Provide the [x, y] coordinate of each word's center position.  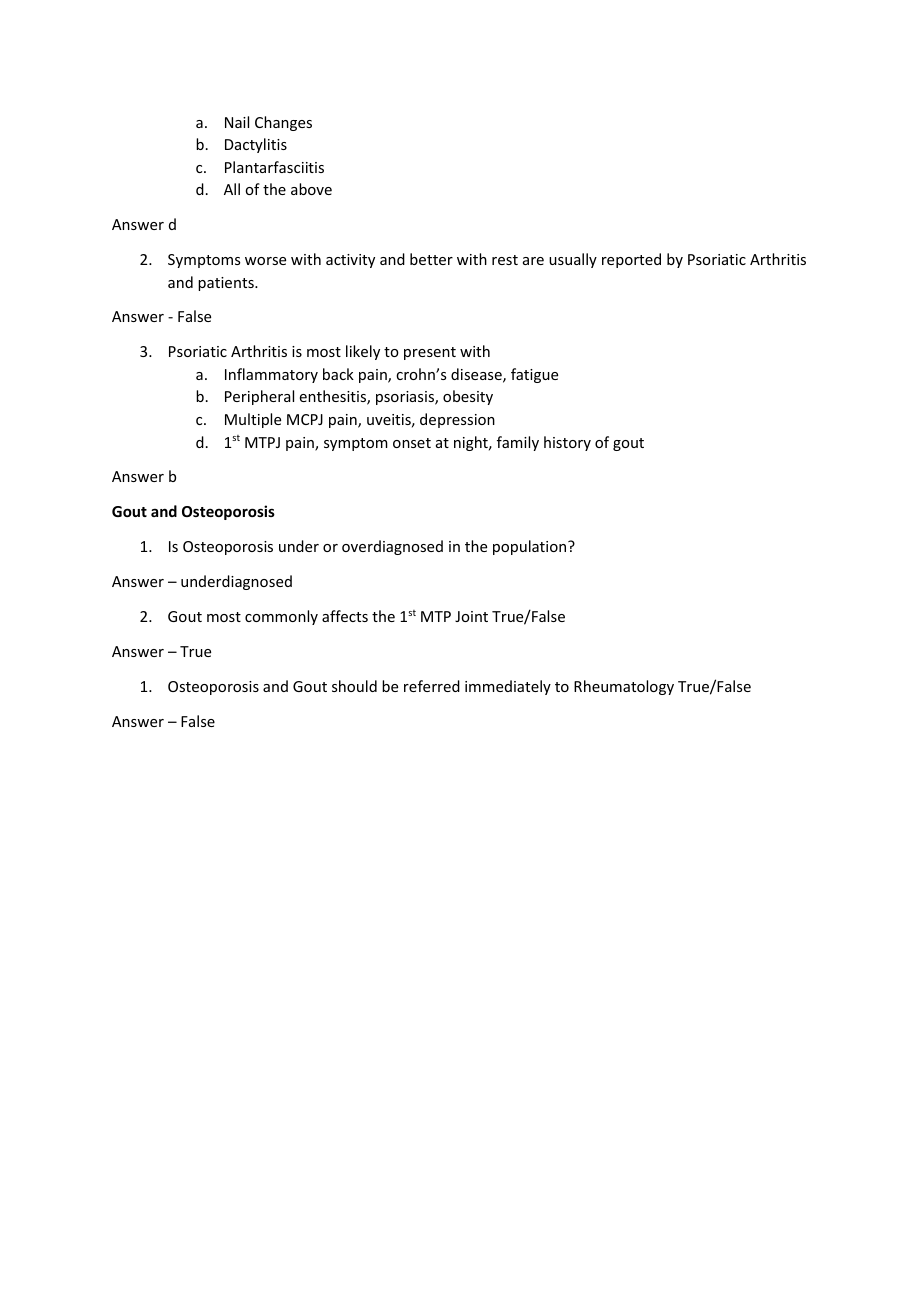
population [531, 547]
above [311, 189]
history [567, 443]
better [431, 259]
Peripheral [259, 397]
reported [631, 260]
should [354, 686]
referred [432, 686]
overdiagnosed [392, 547]
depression [457, 420]
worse [265, 261]
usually [573, 260]
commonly [281, 617]
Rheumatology [624, 687]
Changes [283, 123]
